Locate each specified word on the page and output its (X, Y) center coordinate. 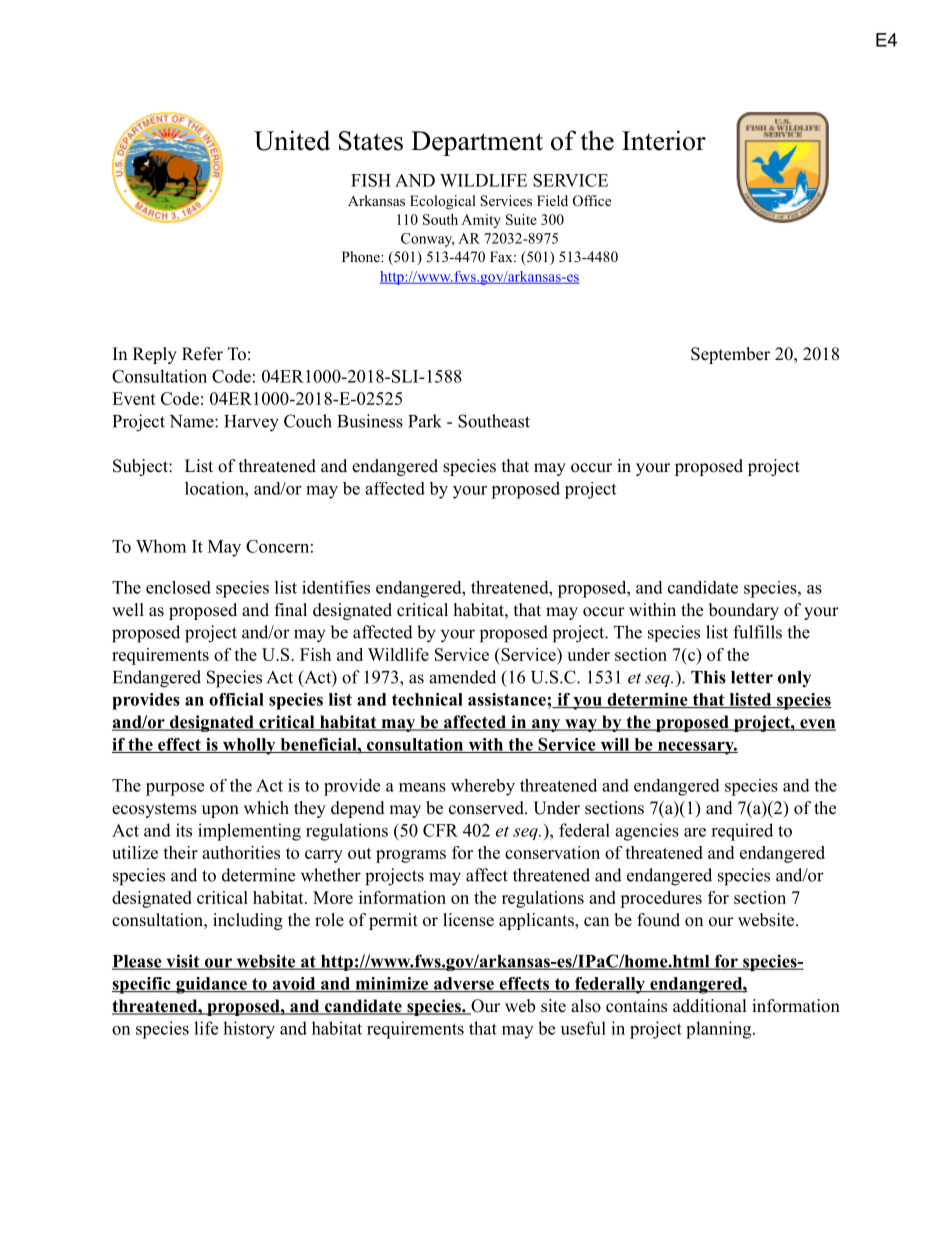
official (236, 699)
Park (425, 421)
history (249, 1030)
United (292, 140)
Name (193, 421)
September (730, 355)
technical (427, 699)
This (708, 677)
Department (477, 143)
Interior (664, 140)
